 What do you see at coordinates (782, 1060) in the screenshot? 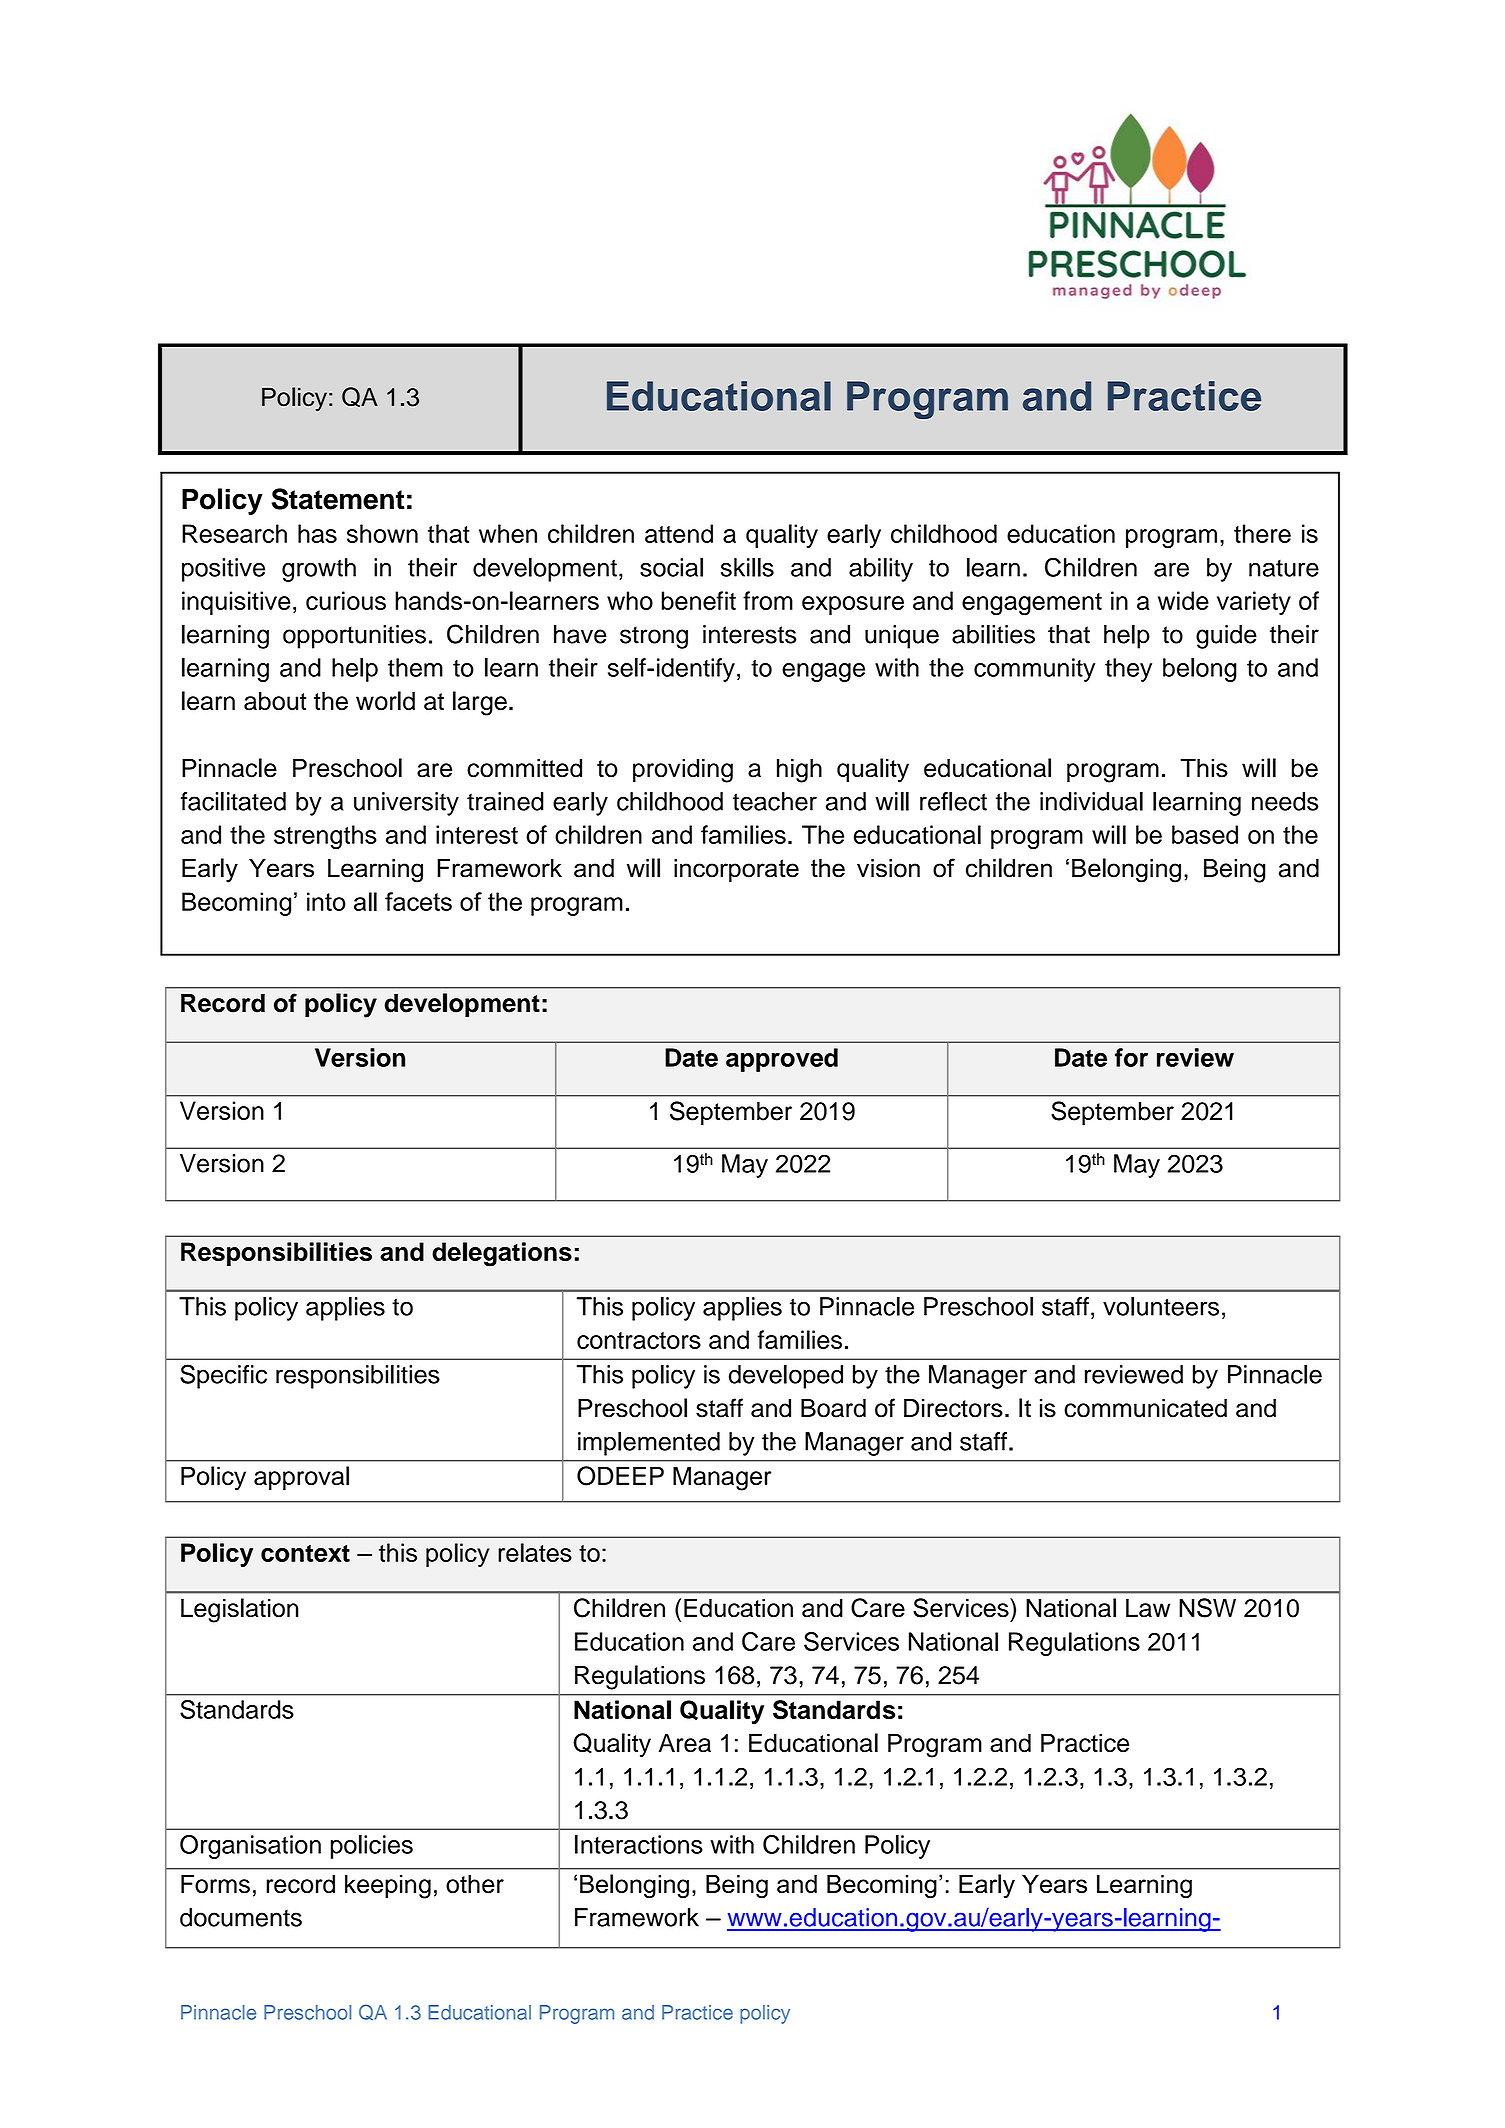
I see `approved` at bounding box center [782, 1060].
